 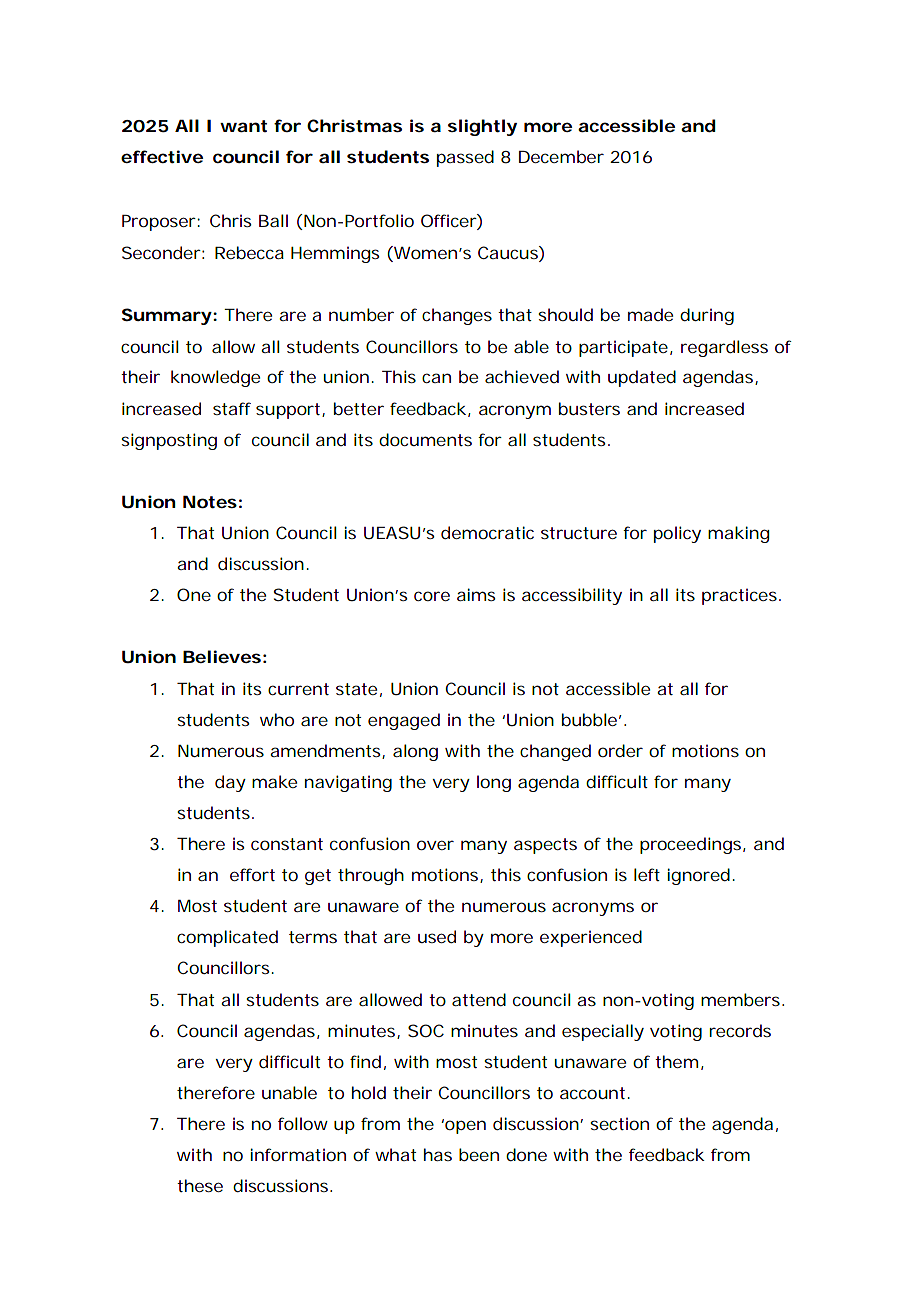 What do you see at coordinates (465, 158) in the image?
I see `passed` at bounding box center [465, 158].
